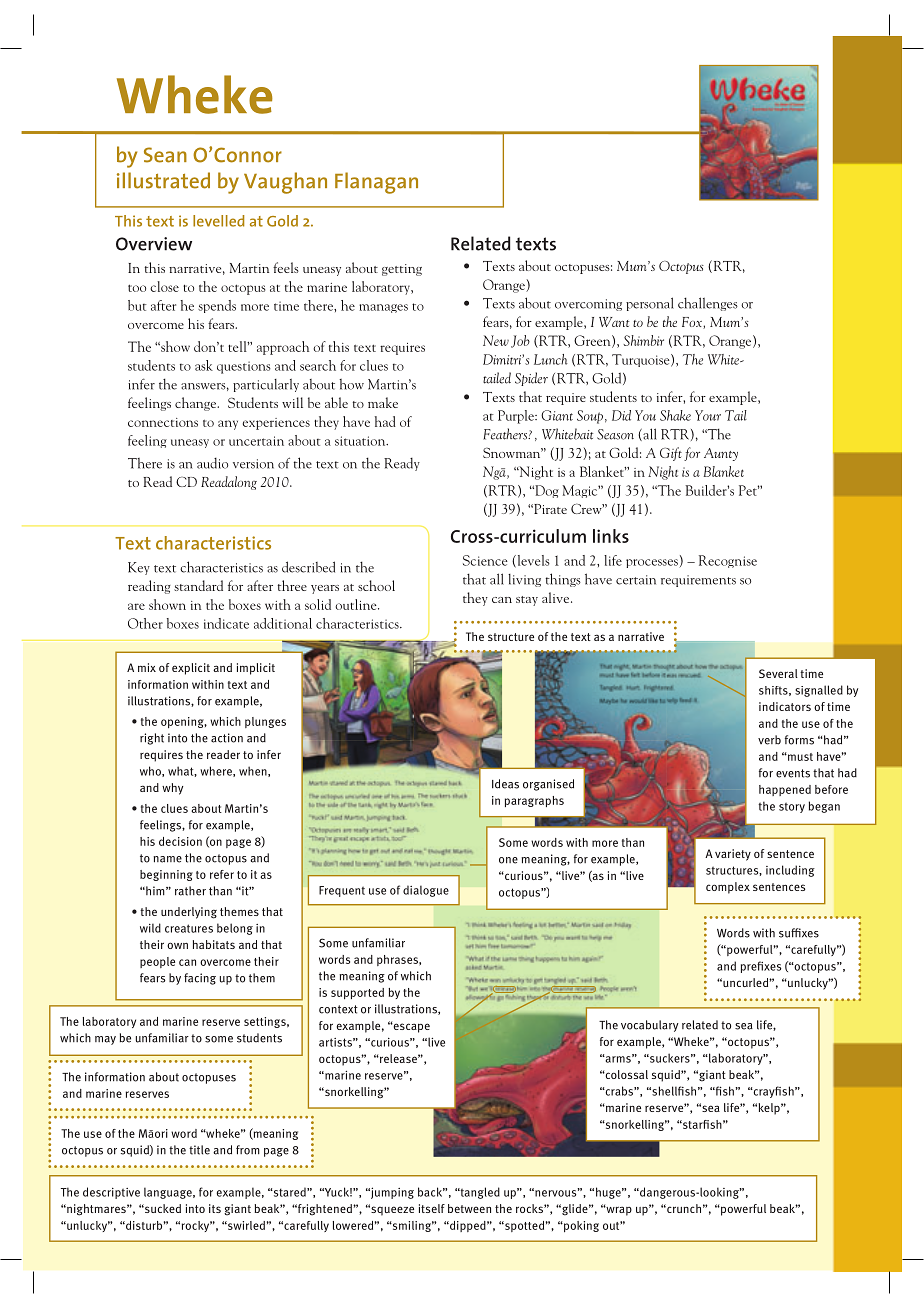  What do you see at coordinates (167, 859) in the screenshot?
I see `name` at bounding box center [167, 859].
